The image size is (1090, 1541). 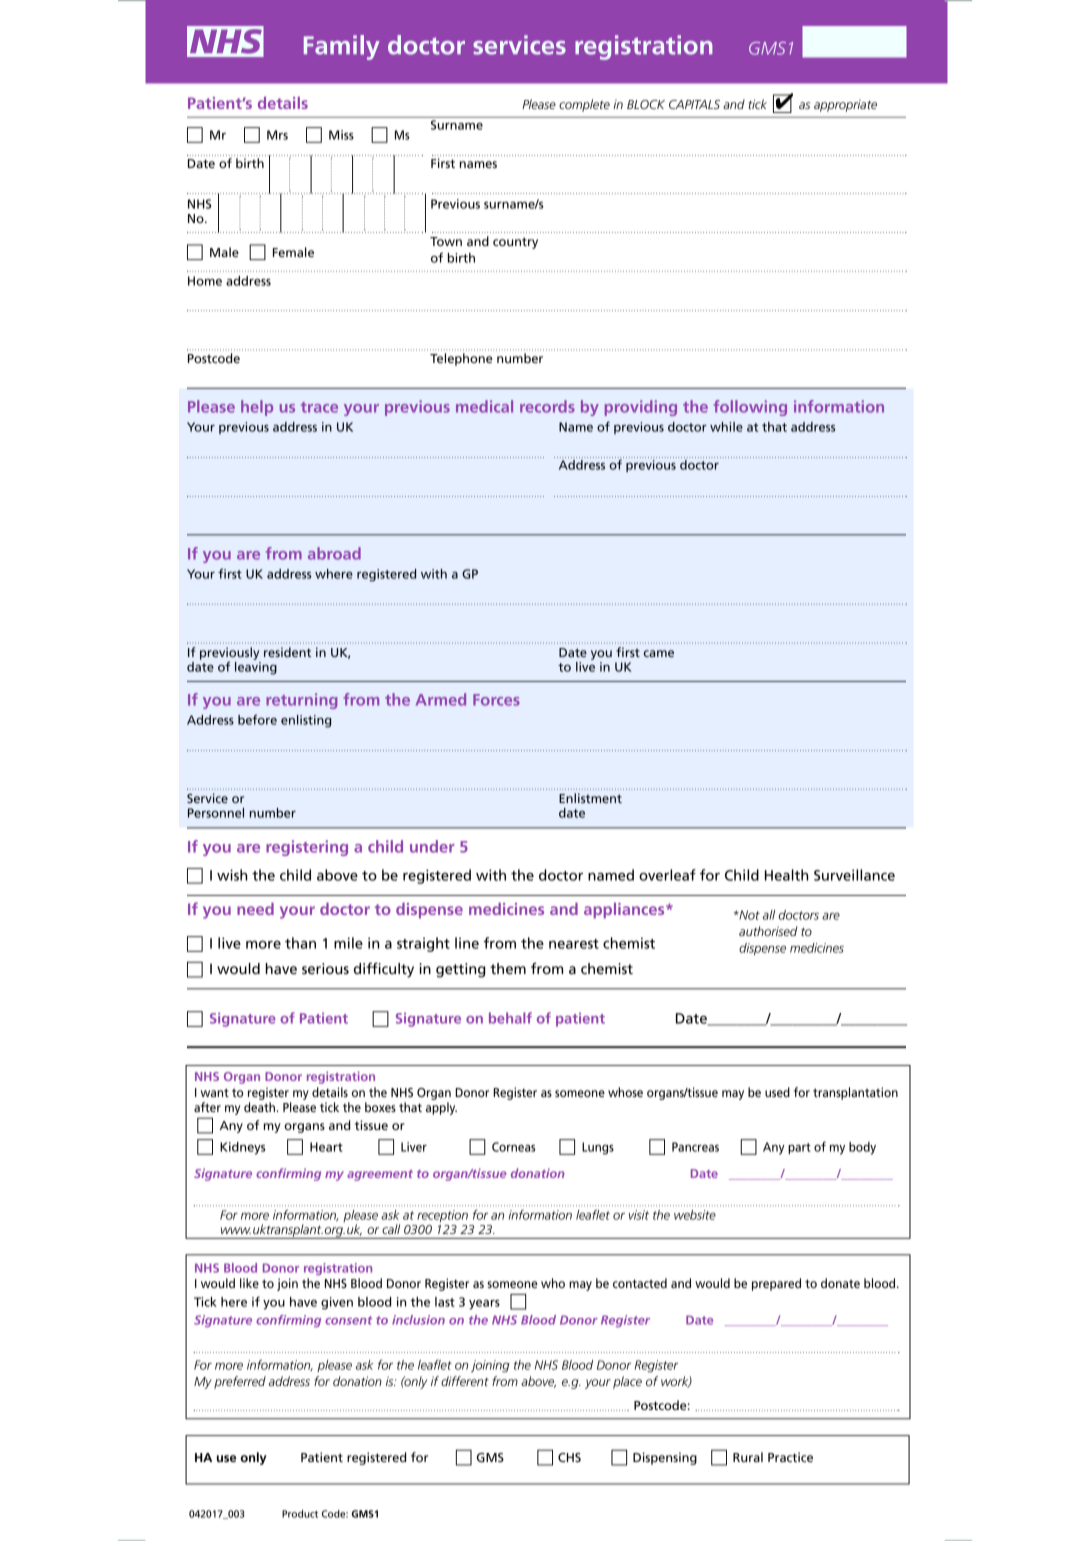 I want to click on Product, so click(x=300, y=1514).
